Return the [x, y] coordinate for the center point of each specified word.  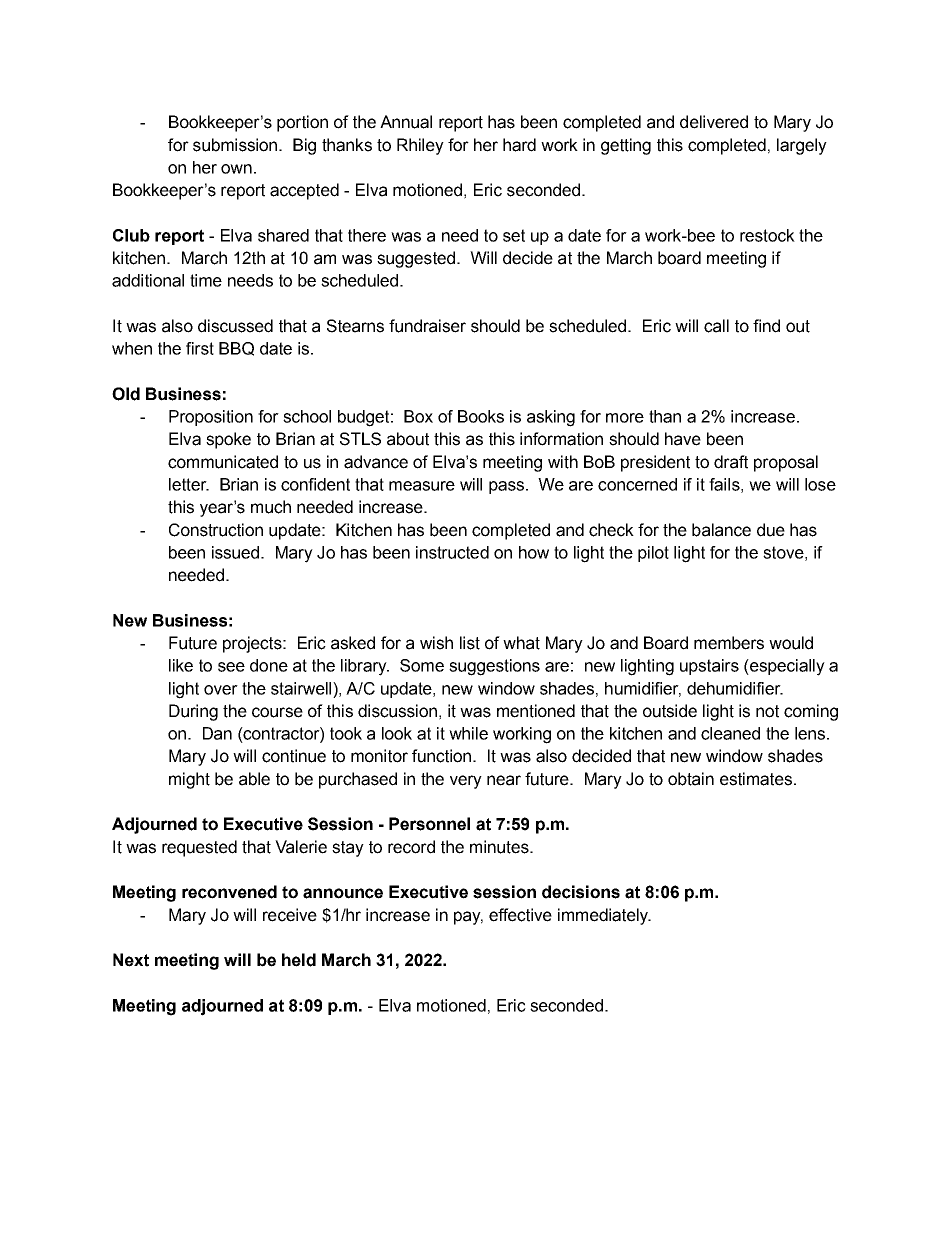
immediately [604, 916]
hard [519, 145]
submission [236, 145]
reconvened [229, 892]
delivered [714, 122]
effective [520, 915]
